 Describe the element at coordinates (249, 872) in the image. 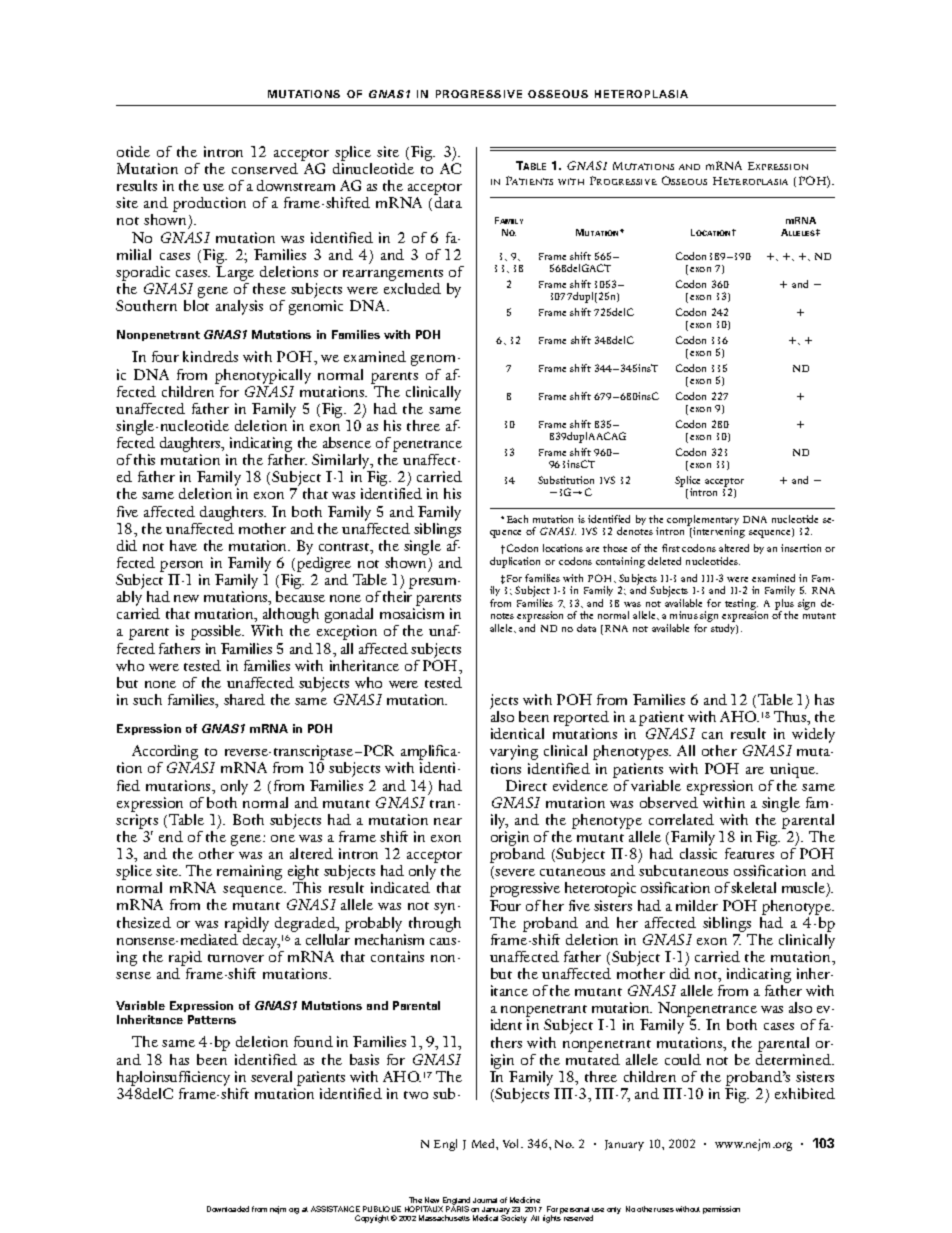

I see `remaining` at that location.
